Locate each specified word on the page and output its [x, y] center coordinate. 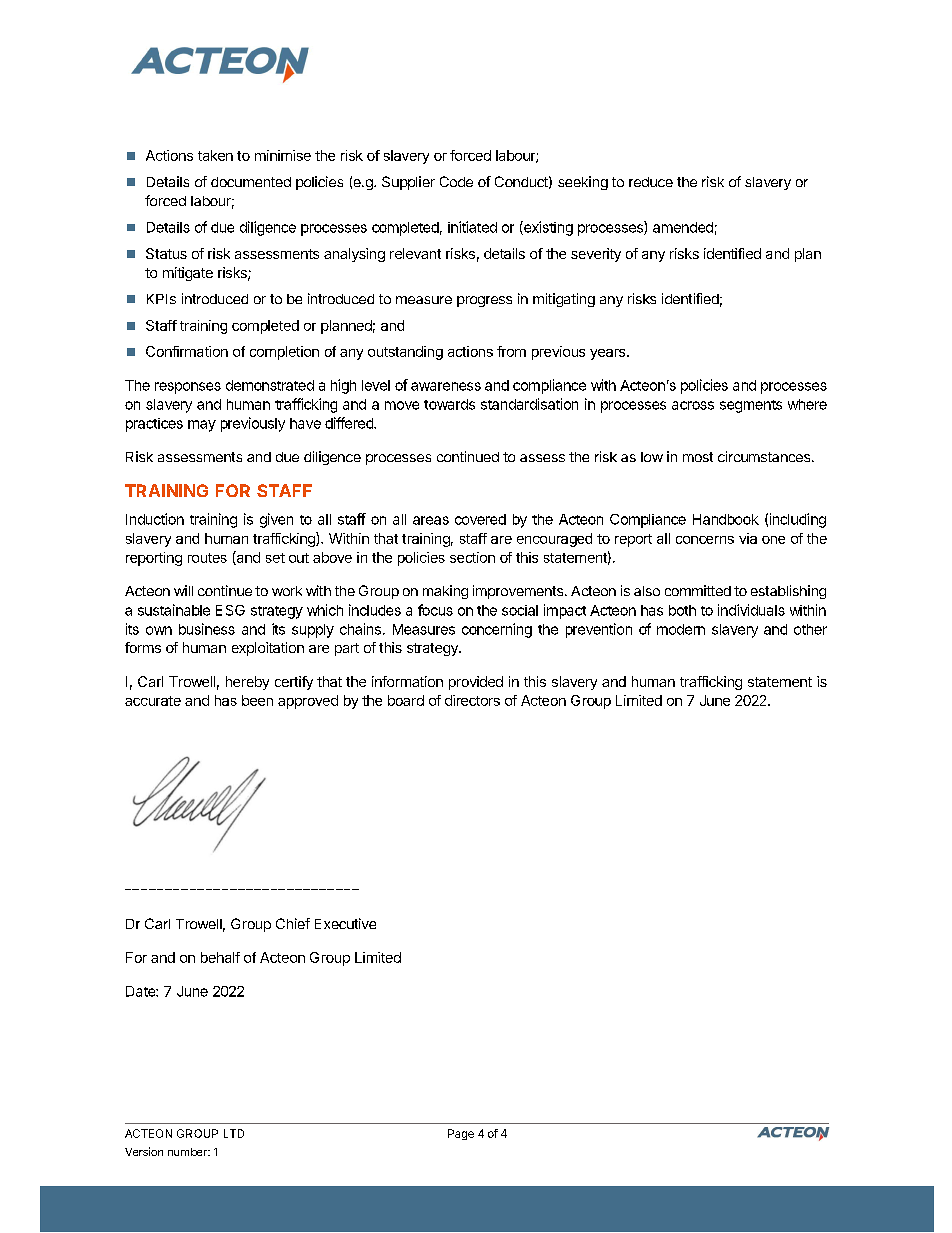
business [207, 629]
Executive [345, 923]
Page [461, 1134]
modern [681, 629]
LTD [234, 1133]
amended [683, 227]
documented [251, 182]
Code [456, 181]
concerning [497, 630]
